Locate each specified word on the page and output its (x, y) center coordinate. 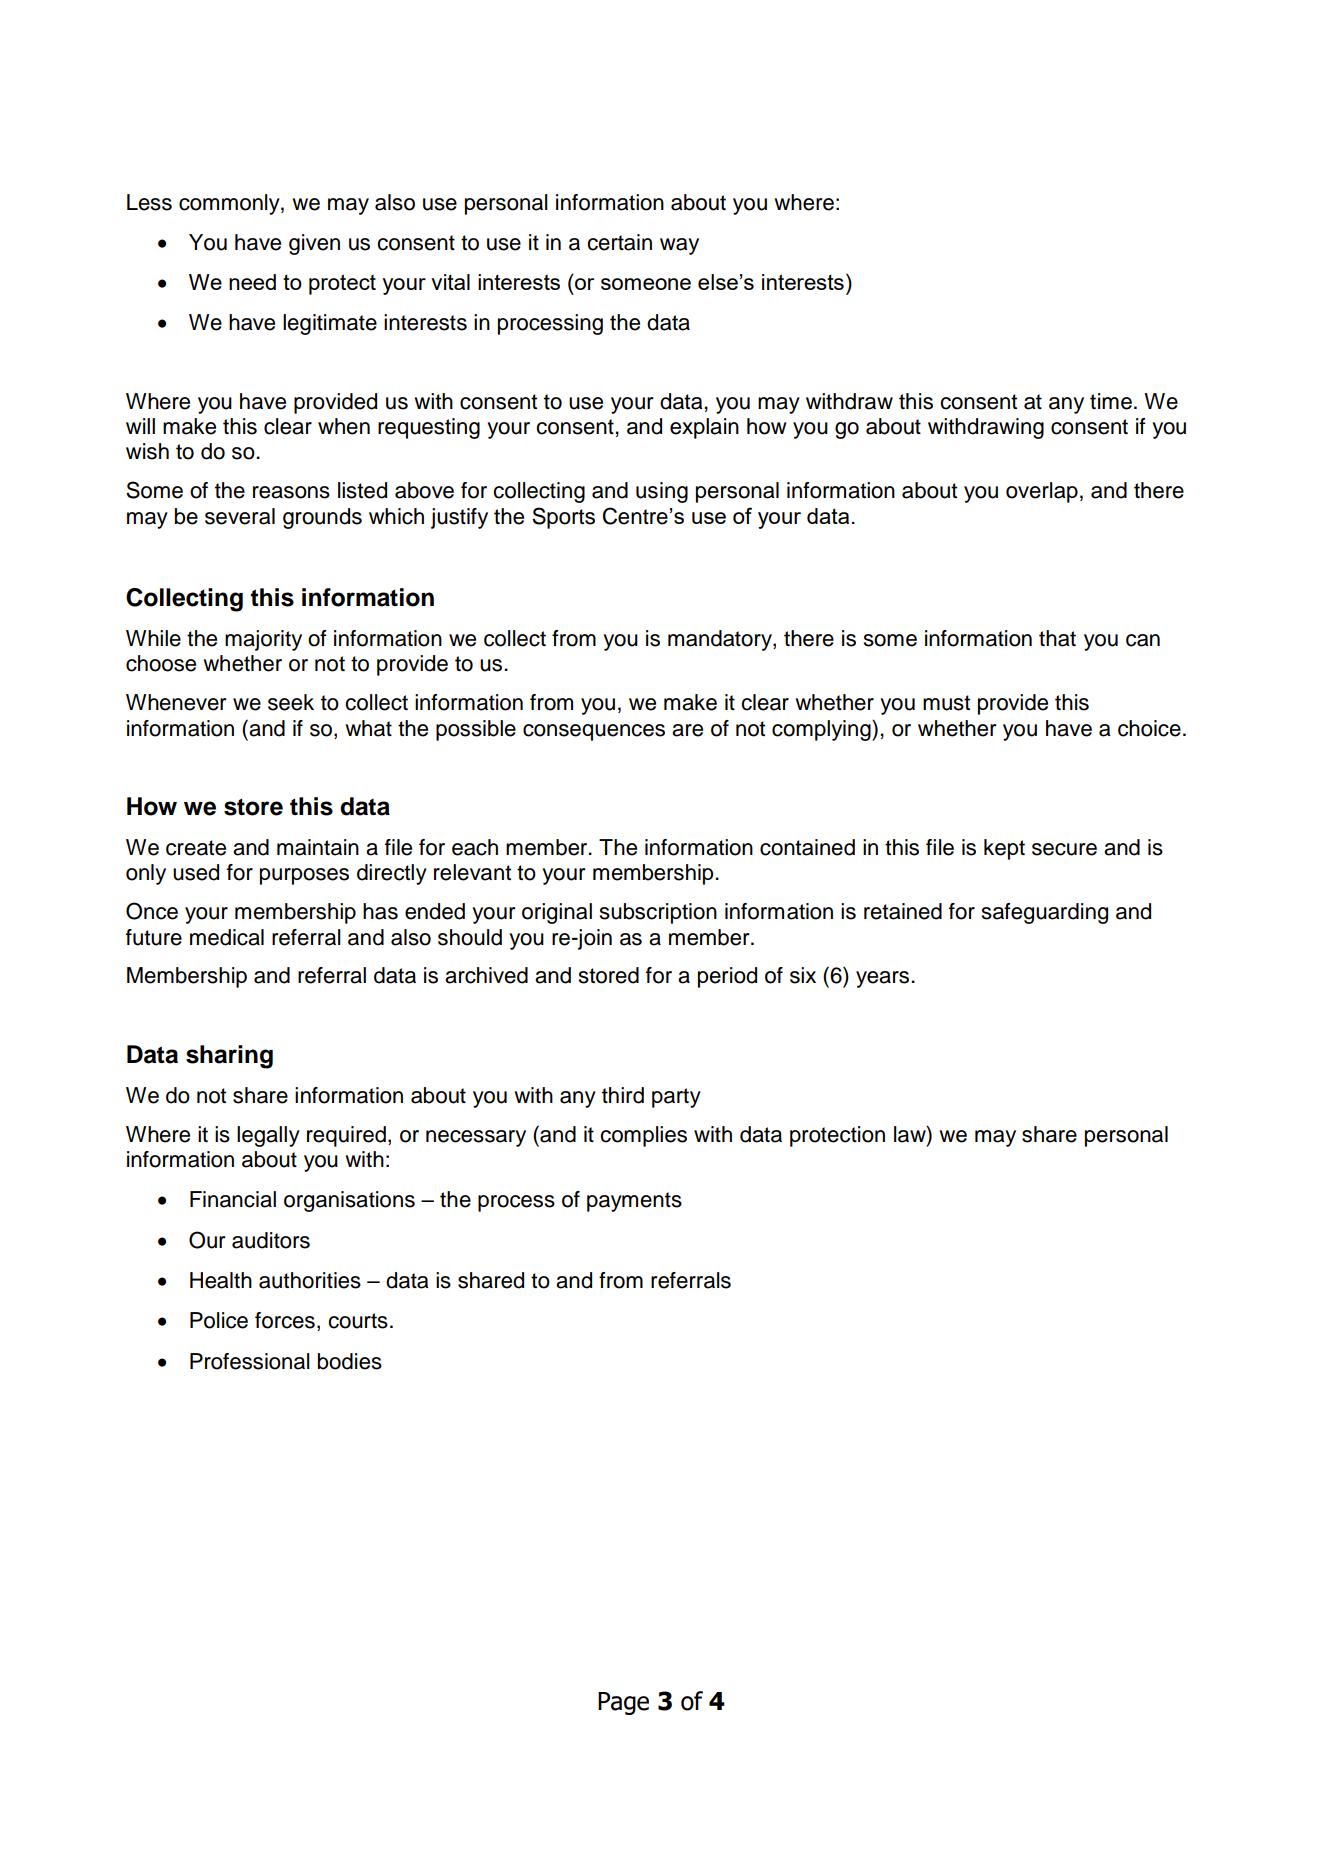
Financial (233, 1199)
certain (619, 242)
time (1111, 401)
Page (623, 1703)
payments (634, 1202)
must (946, 703)
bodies (350, 1361)
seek (291, 702)
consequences (594, 732)
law (911, 1134)
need (252, 282)
